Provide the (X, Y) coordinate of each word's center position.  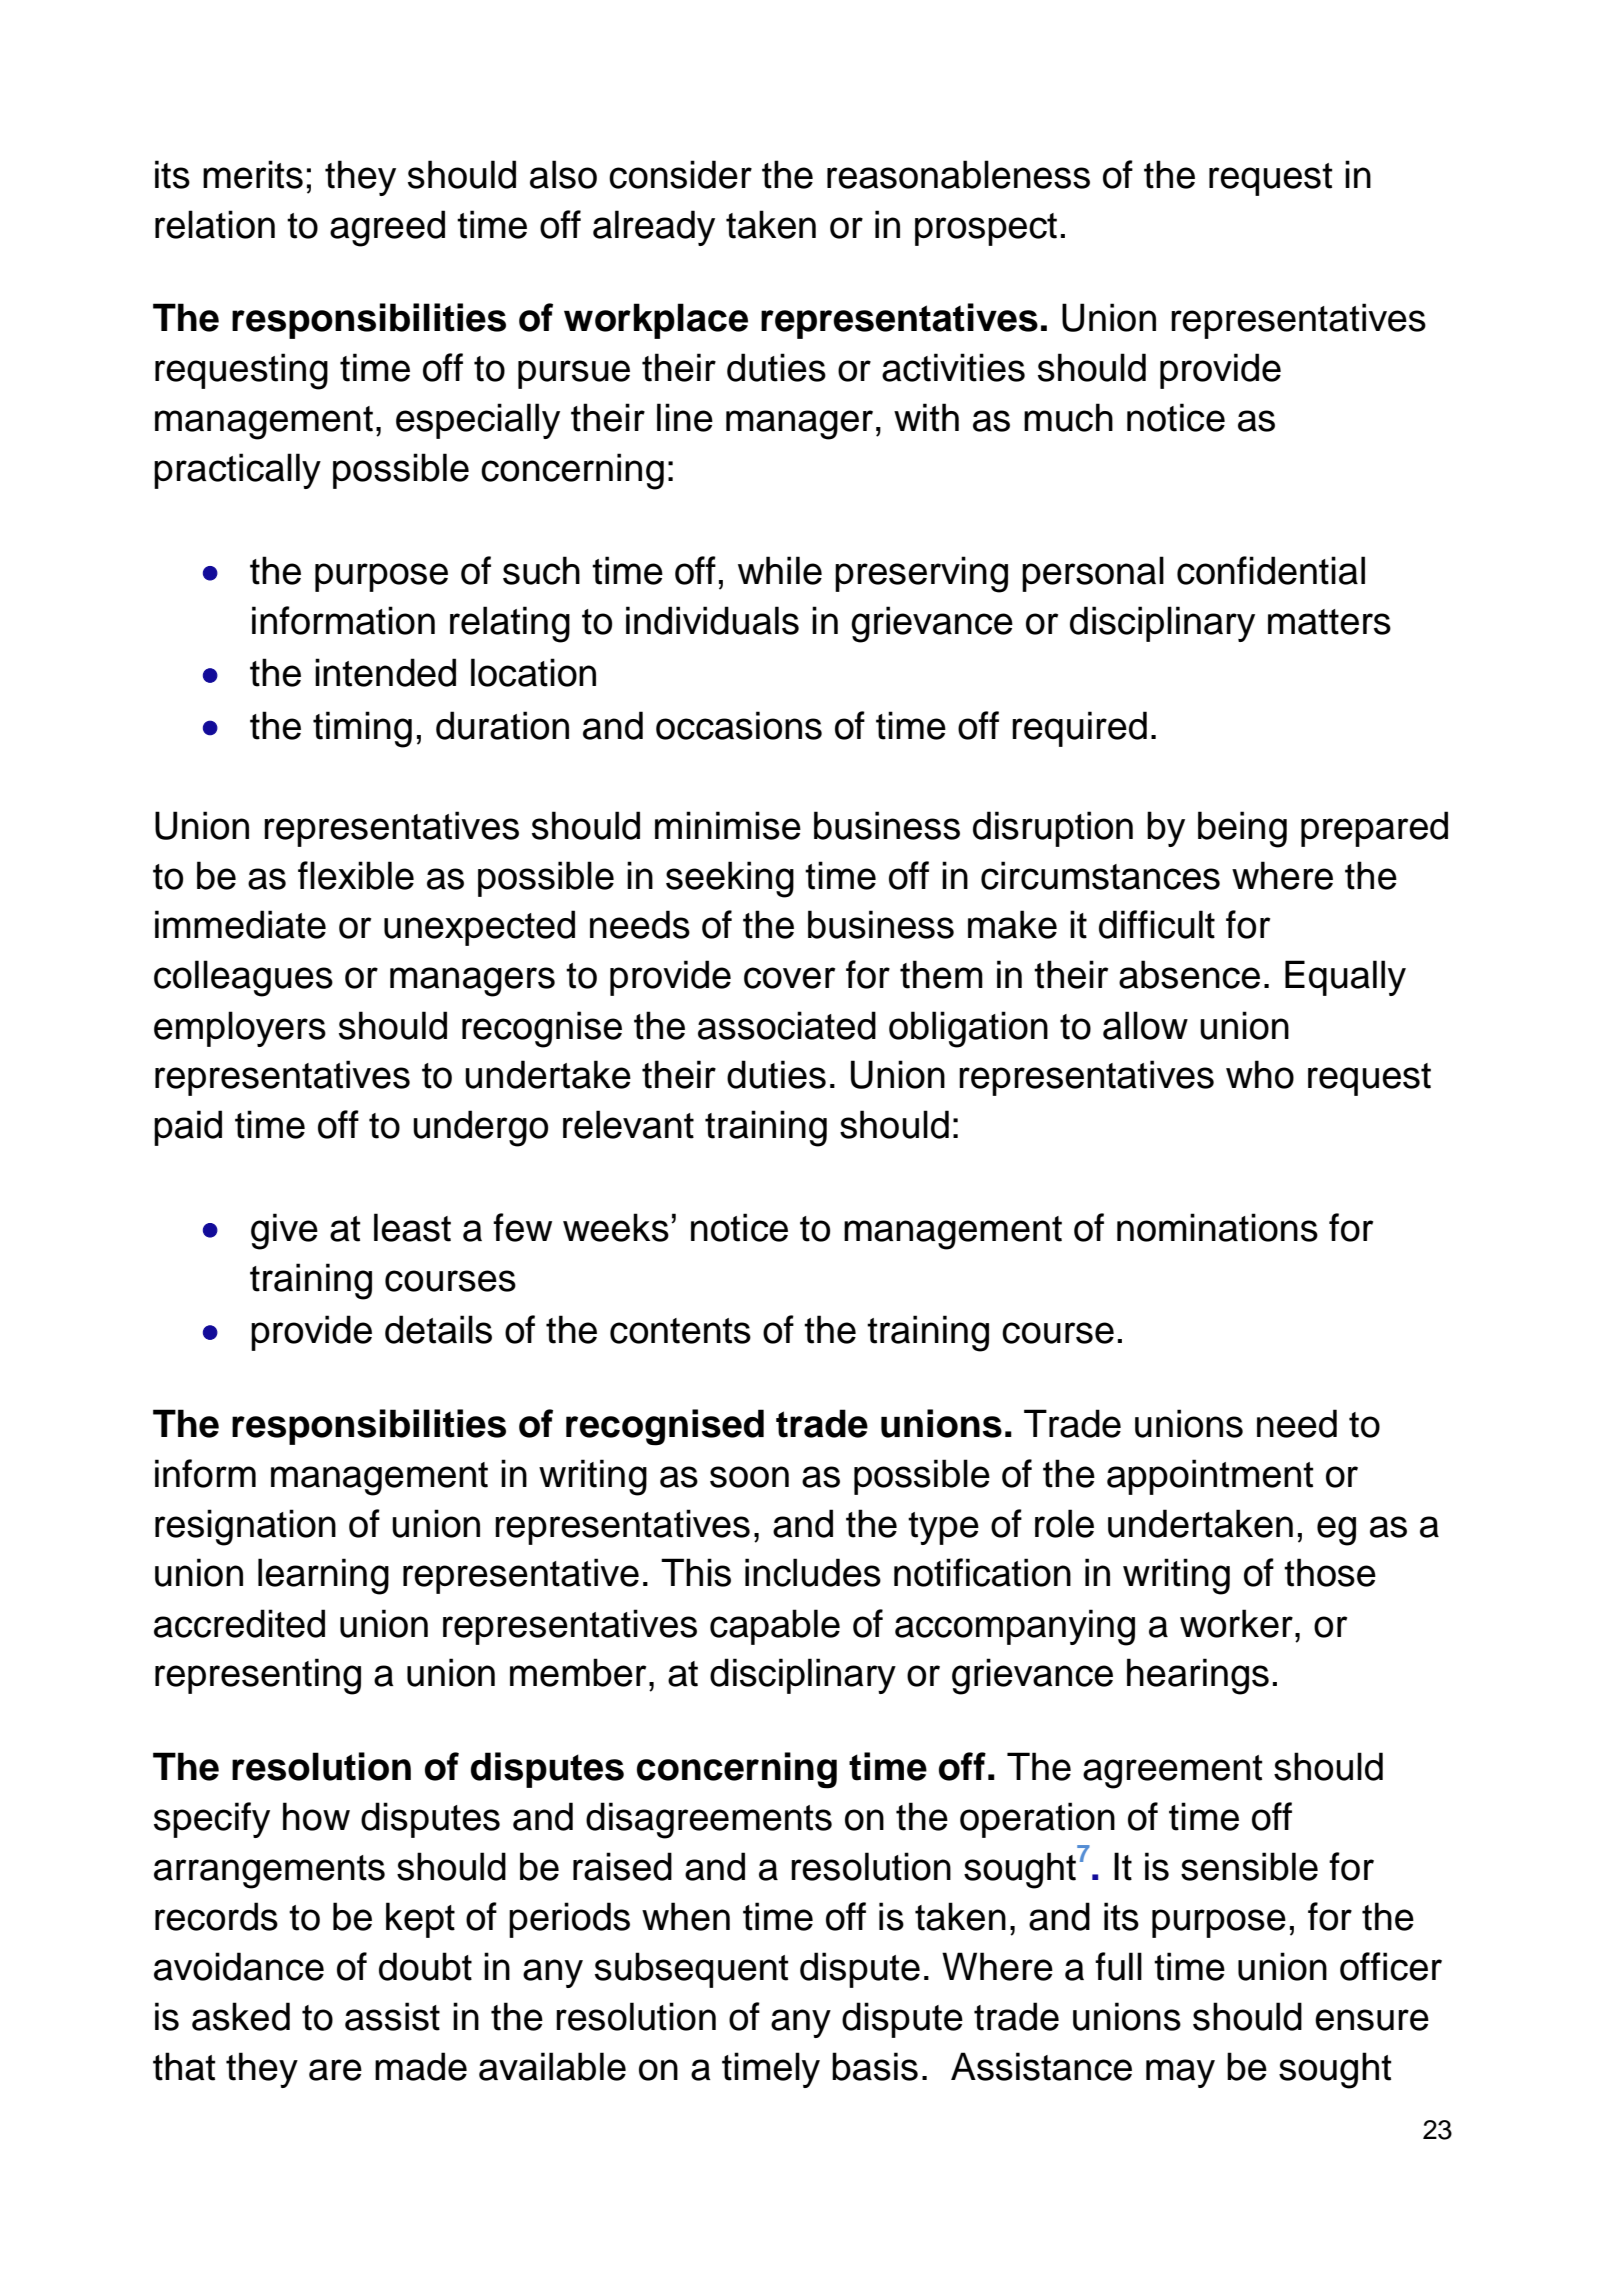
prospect (986, 229)
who (1260, 1074)
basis (875, 2066)
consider (680, 174)
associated (787, 1025)
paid (188, 1128)
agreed (387, 228)
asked (241, 2016)
